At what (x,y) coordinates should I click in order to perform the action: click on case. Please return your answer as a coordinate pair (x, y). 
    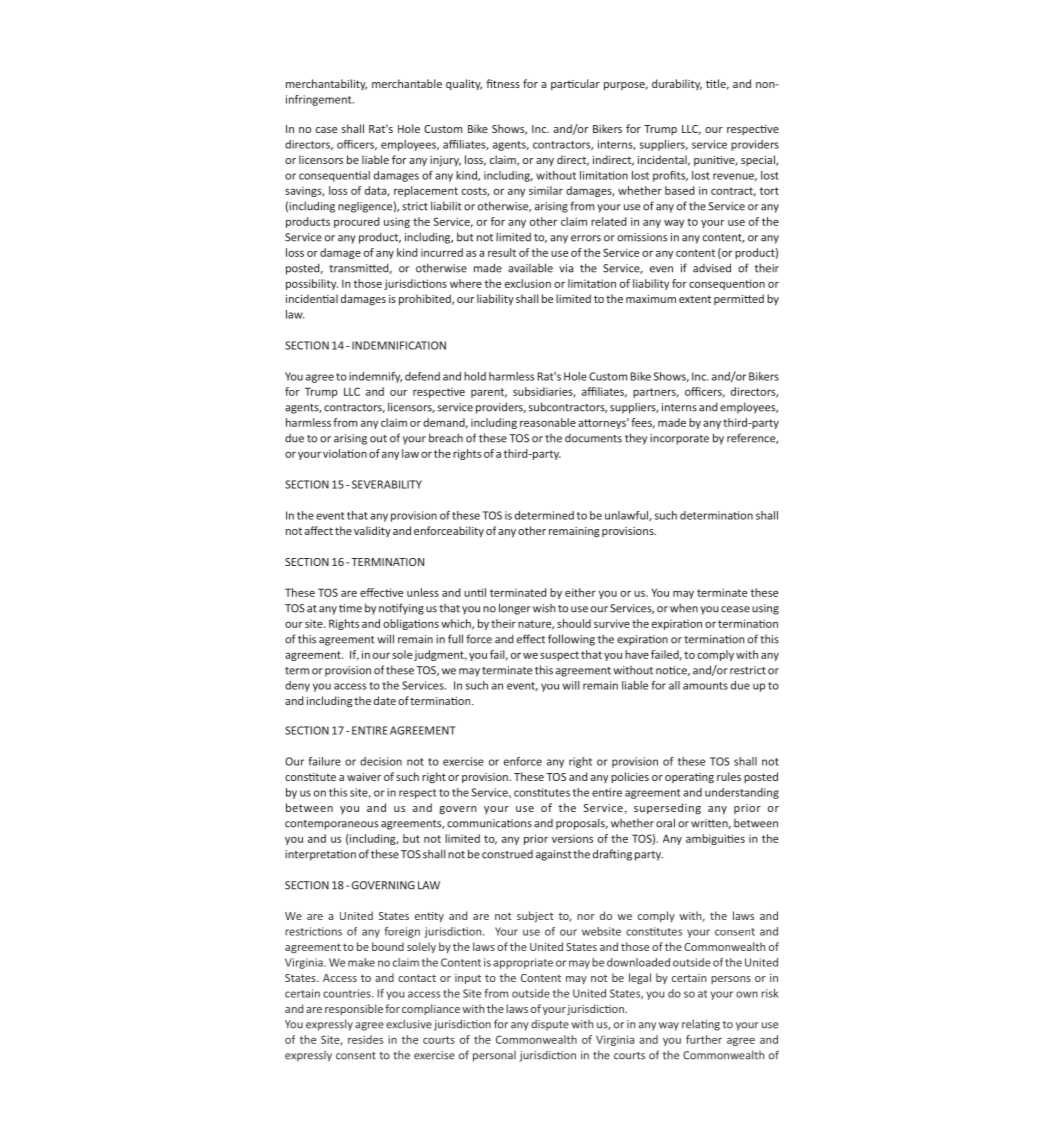
    Looking at the image, I should click on (326, 130).
